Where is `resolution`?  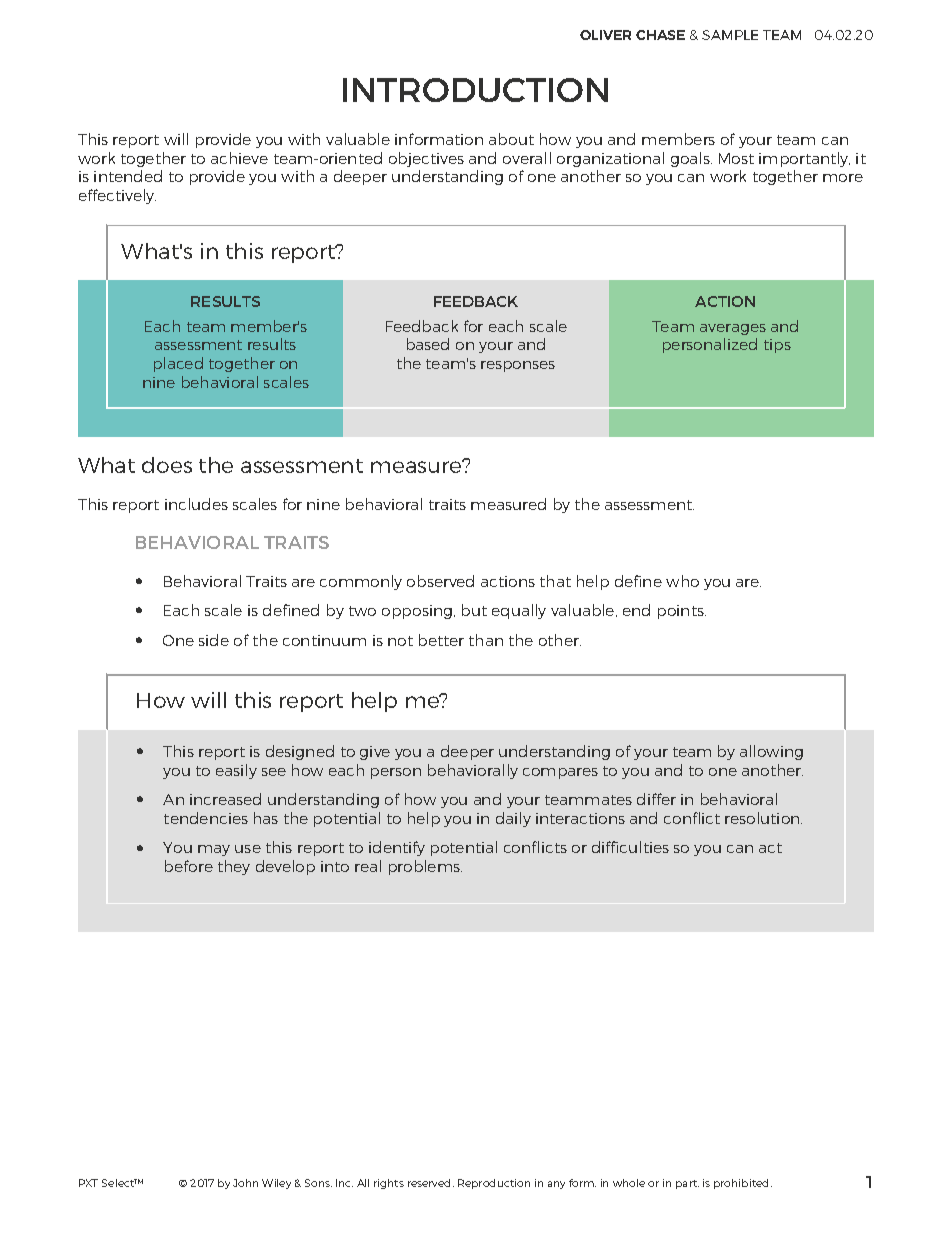 resolution is located at coordinates (763, 818).
